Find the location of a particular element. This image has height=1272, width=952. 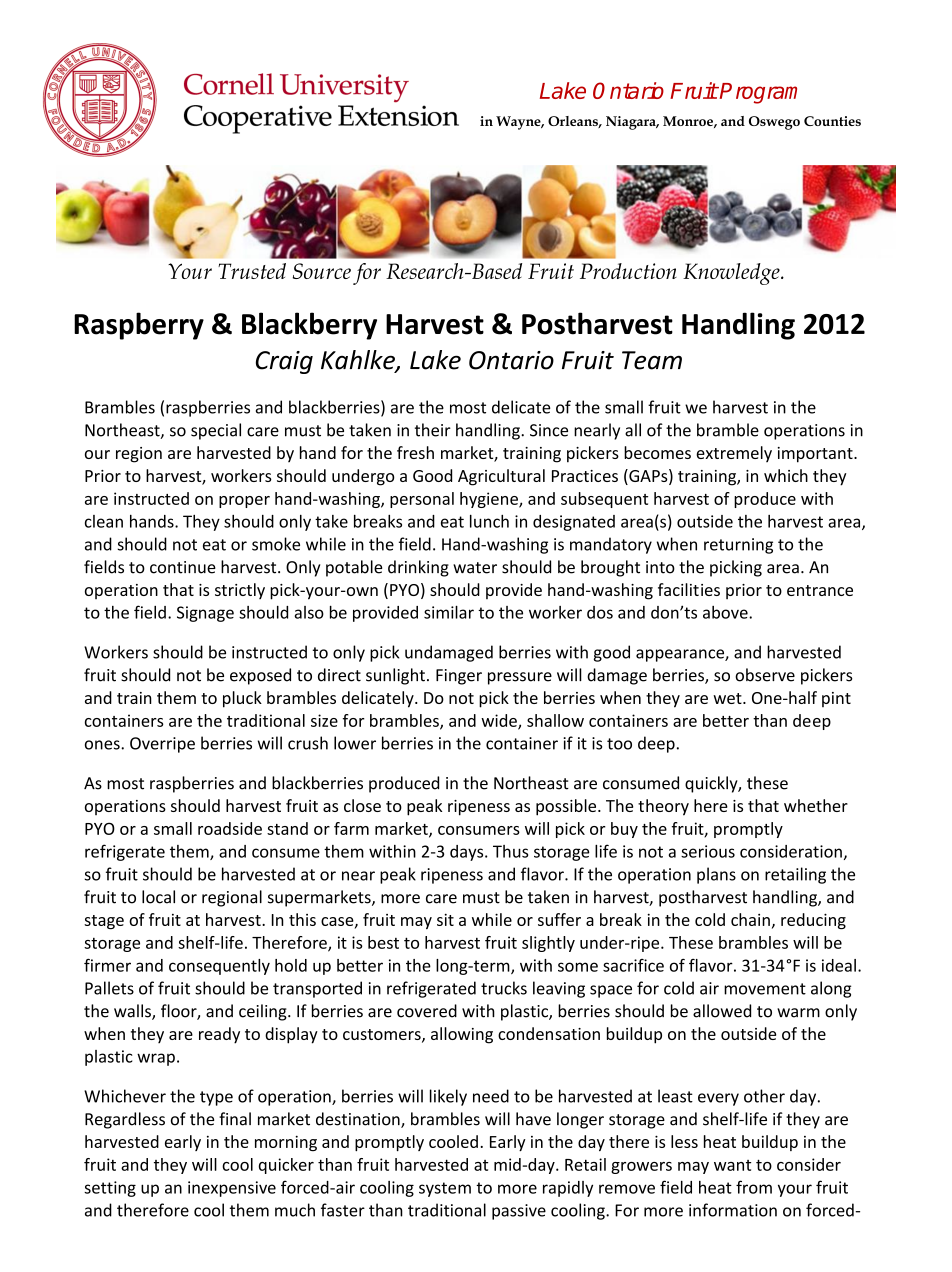

pluck is located at coordinates (242, 699).
